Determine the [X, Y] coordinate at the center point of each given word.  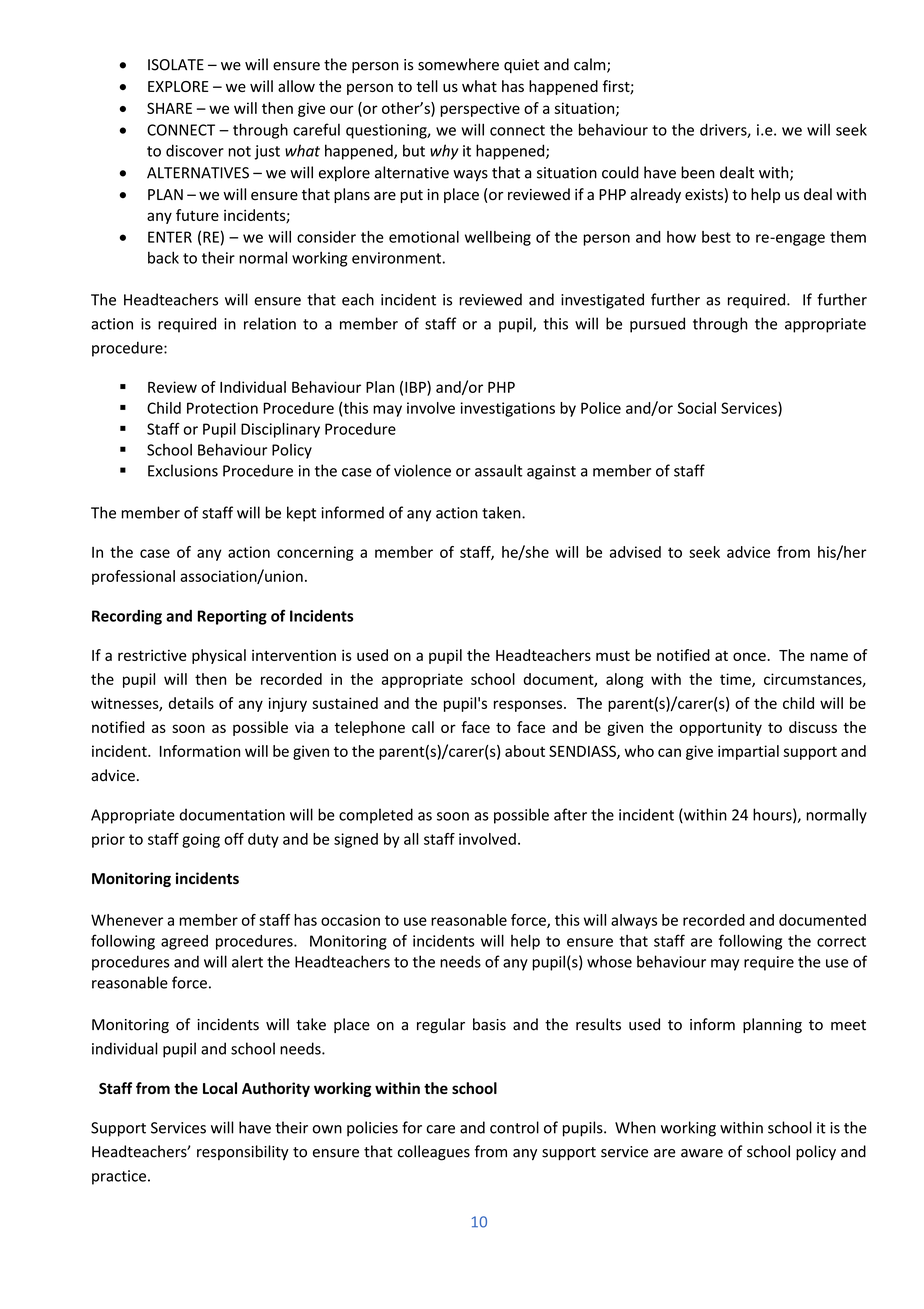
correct [841, 941]
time [736, 680]
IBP [416, 387]
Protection [222, 408]
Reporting [232, 617]
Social [697, 408]
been [698, 172]
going [201, 840]
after [570, 814]
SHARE [169, 108]
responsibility [243, 1152]
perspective [480, 109]
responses [529, 706]
